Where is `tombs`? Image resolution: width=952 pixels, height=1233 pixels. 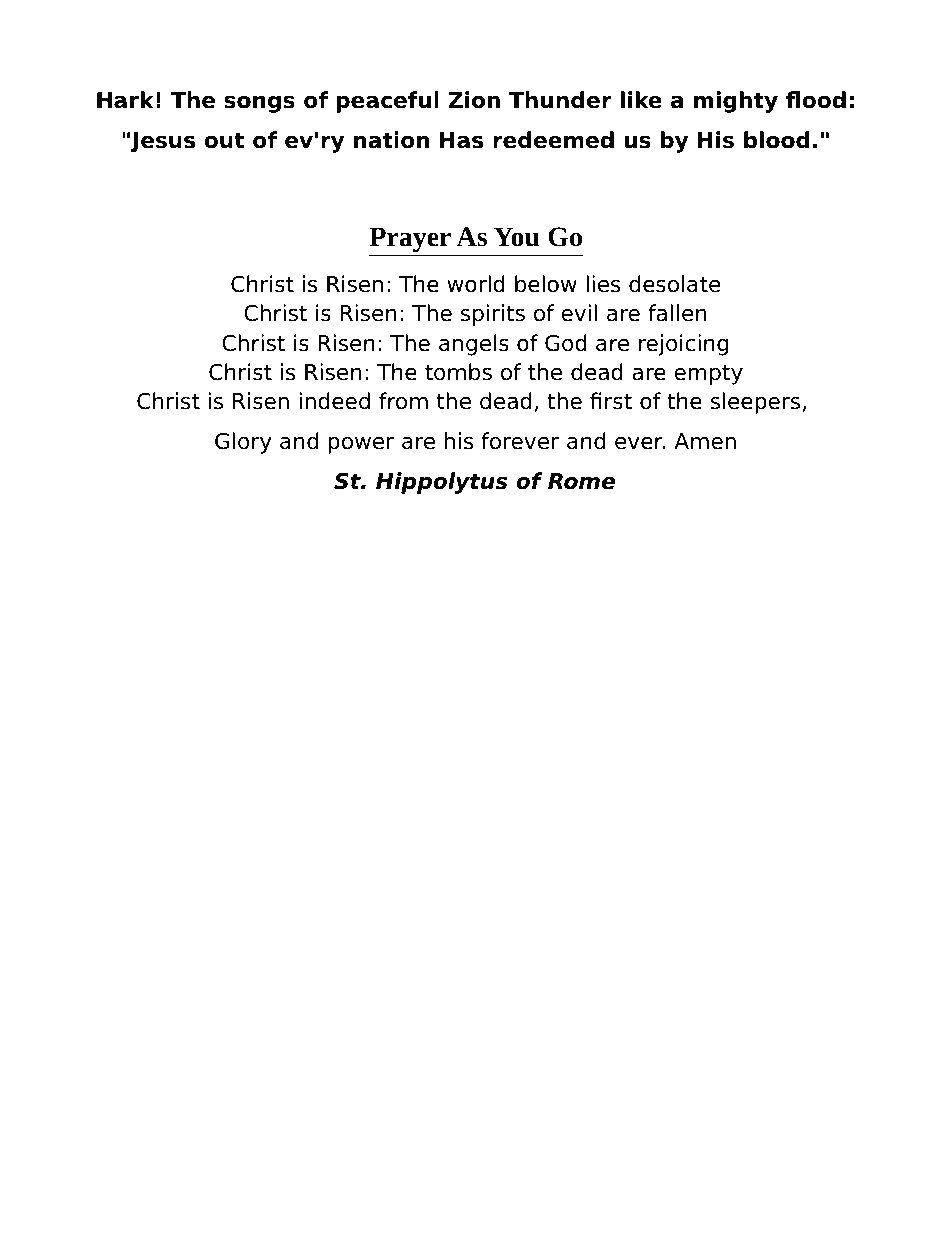 tombs is located at coordinates (458, 372).
